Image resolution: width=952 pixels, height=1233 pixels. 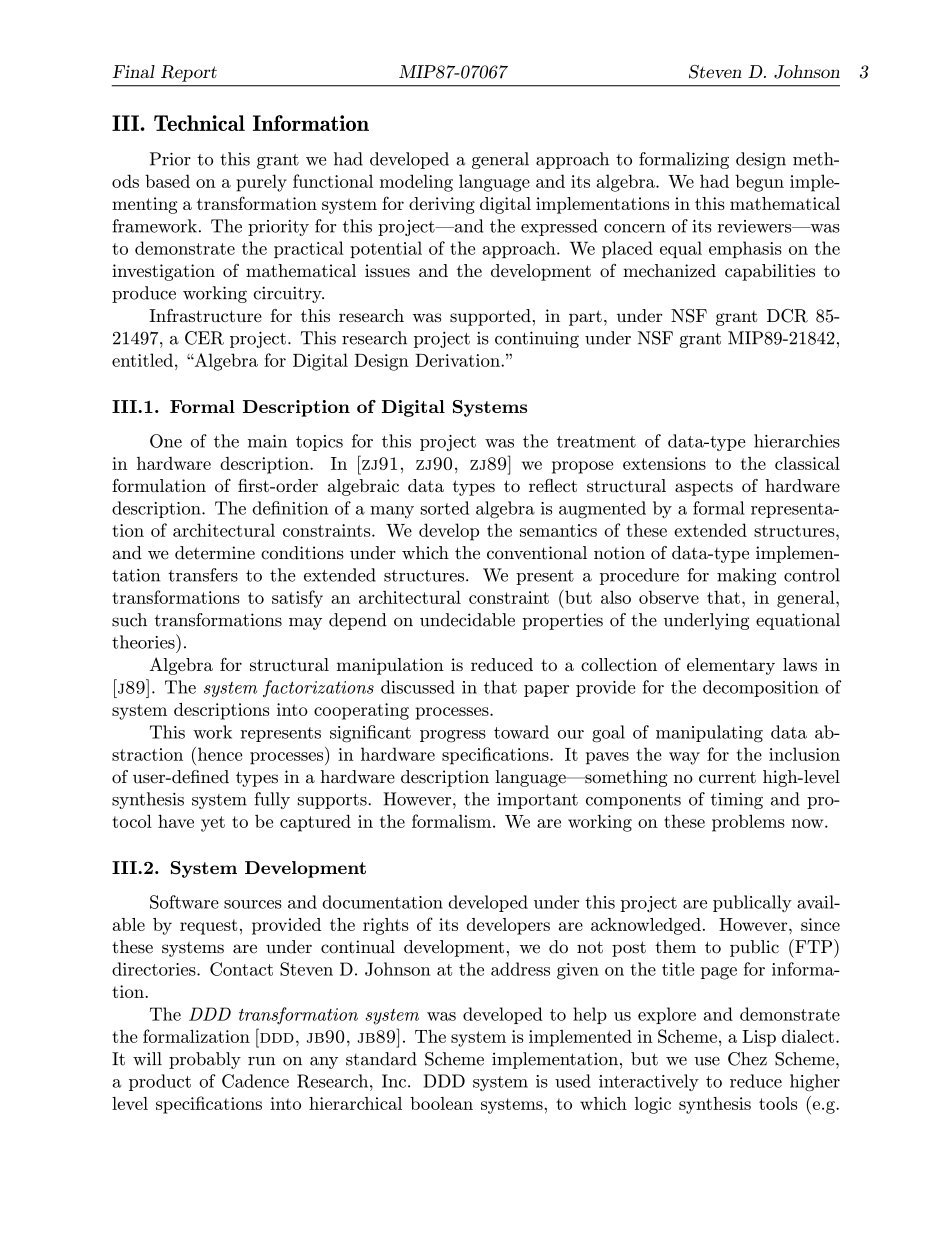 What do you see at coordinates (272, 800) in the screenshot?
I see `fully` at bounding box center [272, 800].
